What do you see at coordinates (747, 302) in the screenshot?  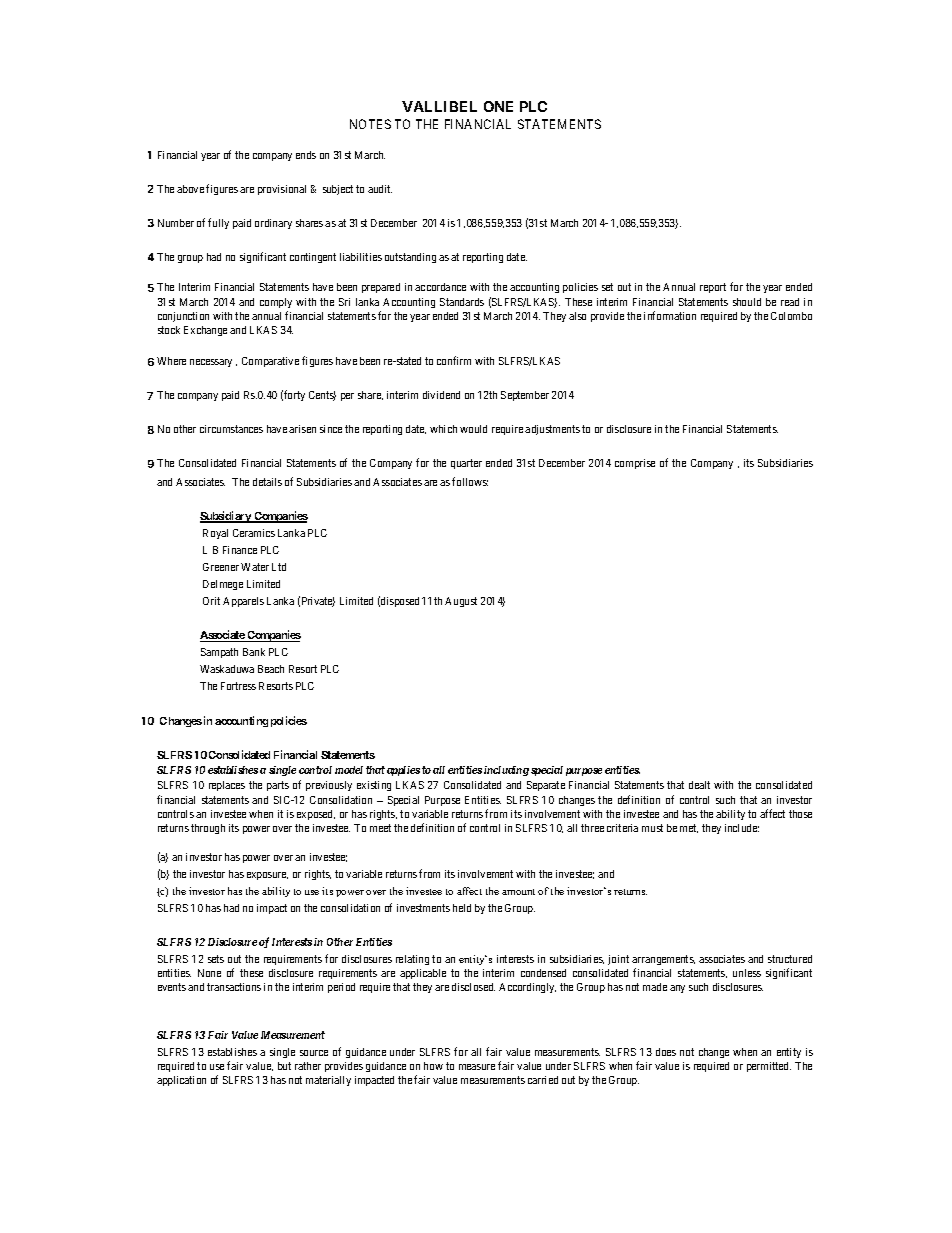 I see `should` at bounding box center [747, 302].
